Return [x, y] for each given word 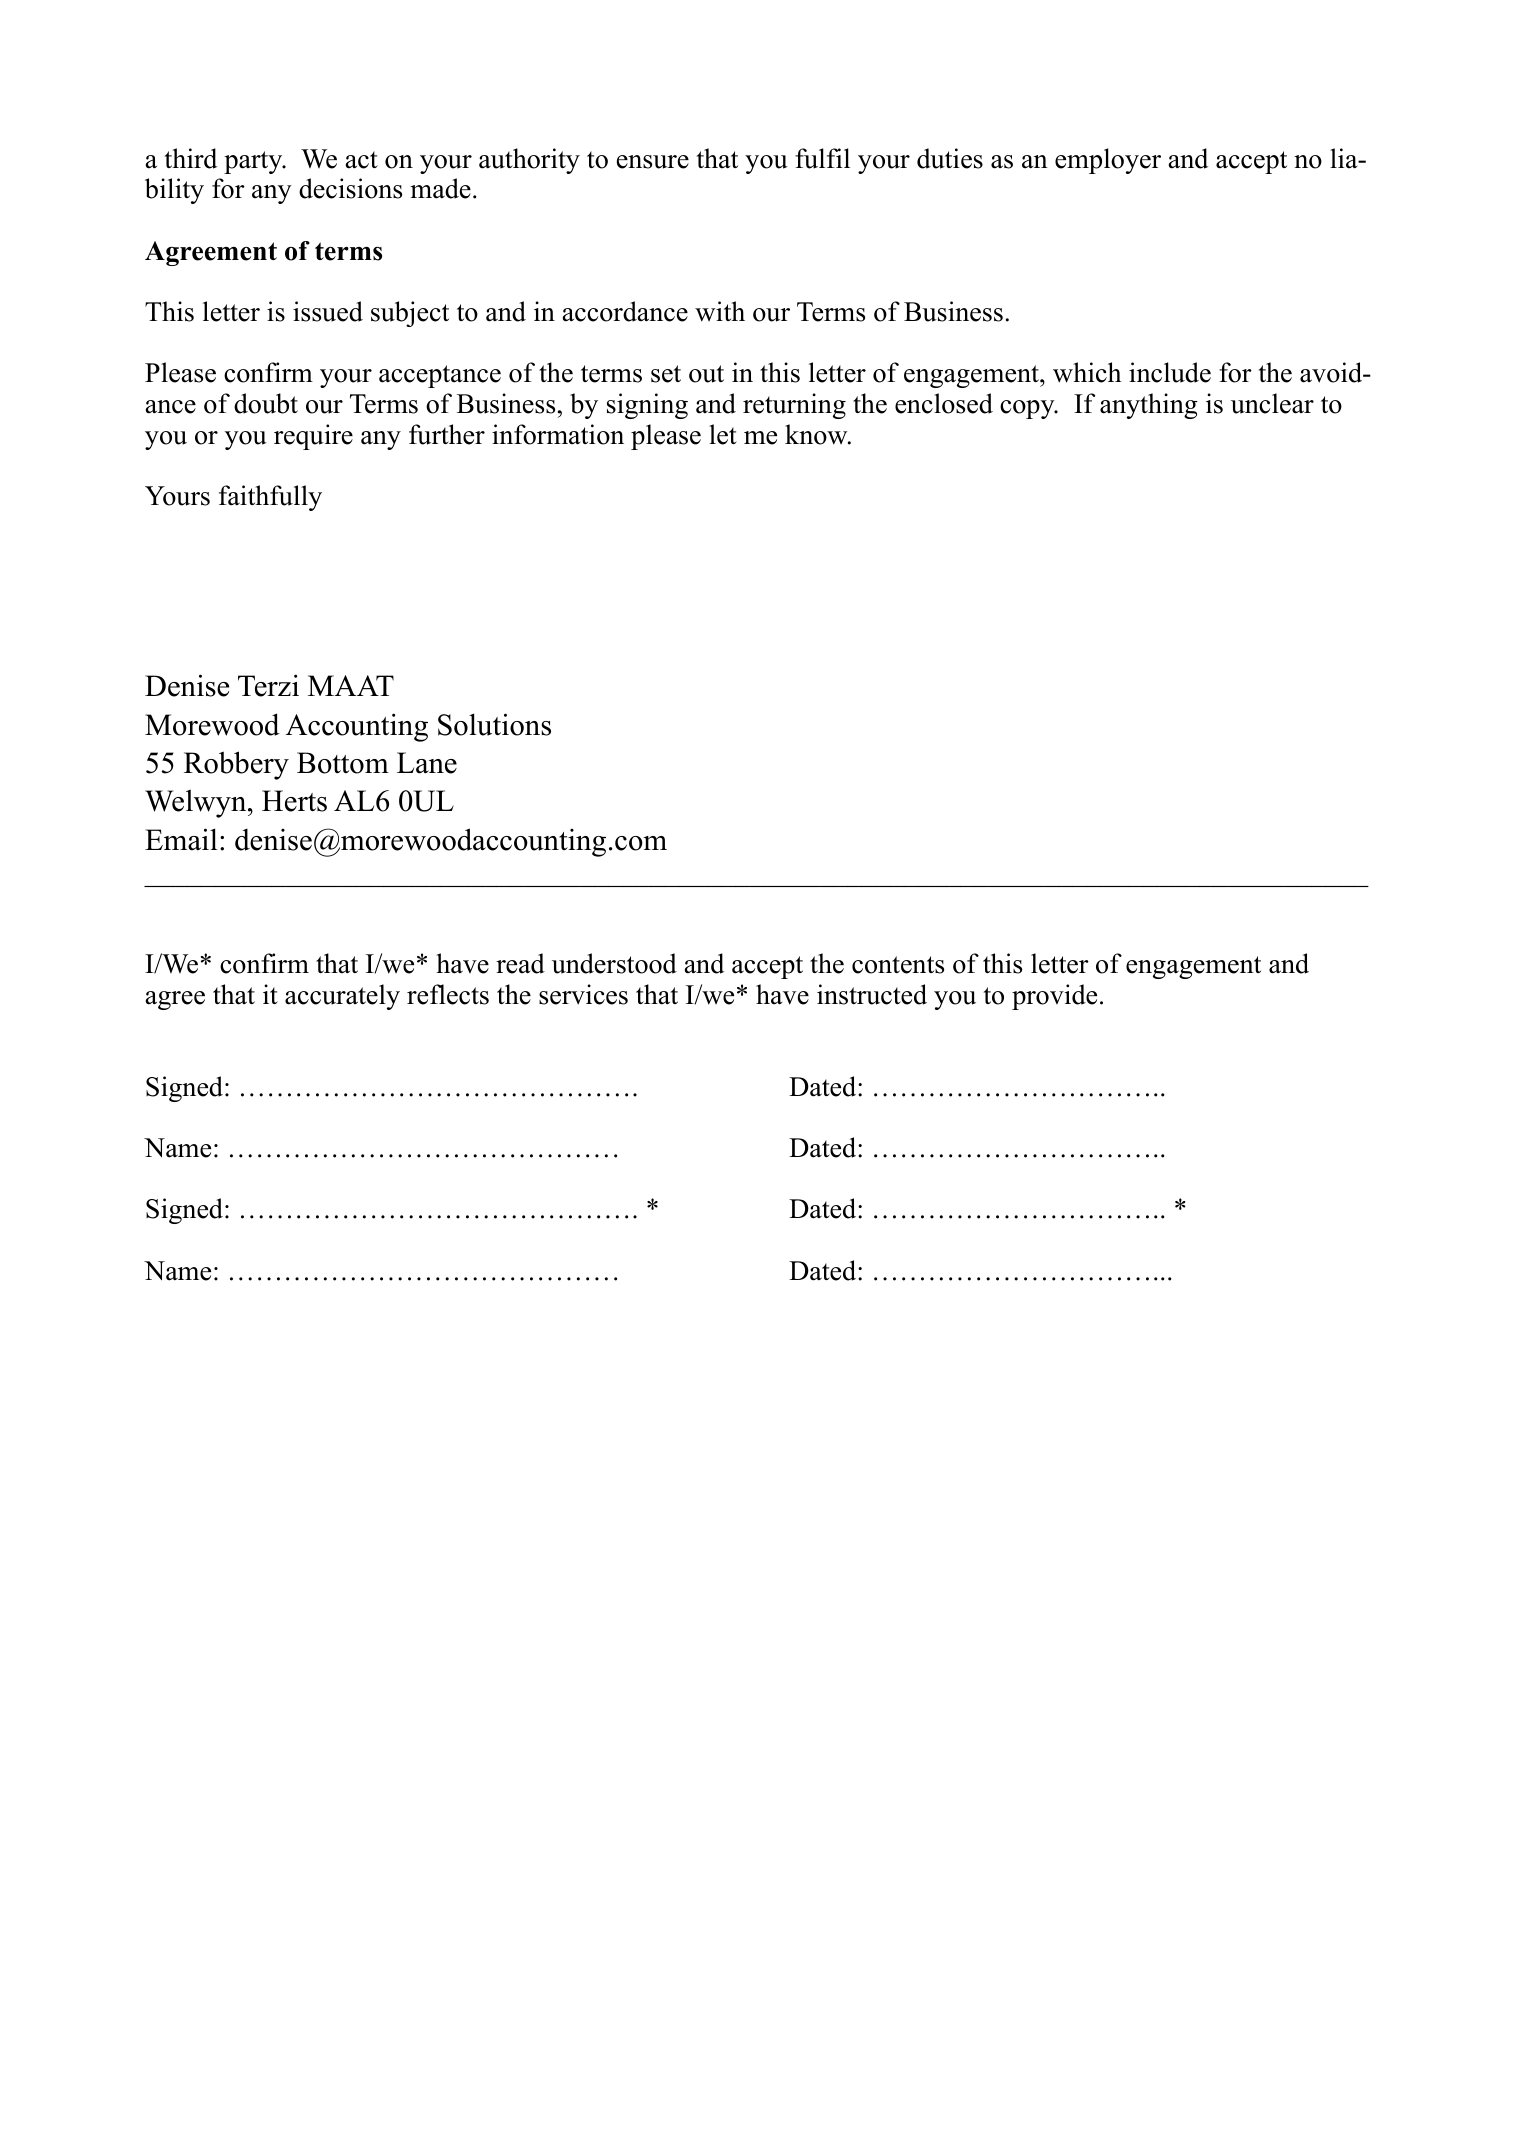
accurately [342, 997]
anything [1149, 406]
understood [614, 963]
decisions [350, 188]
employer [1108, 161]
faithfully [270, 498]
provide [1054, 997]
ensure [653, 162]
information [558, 434]
